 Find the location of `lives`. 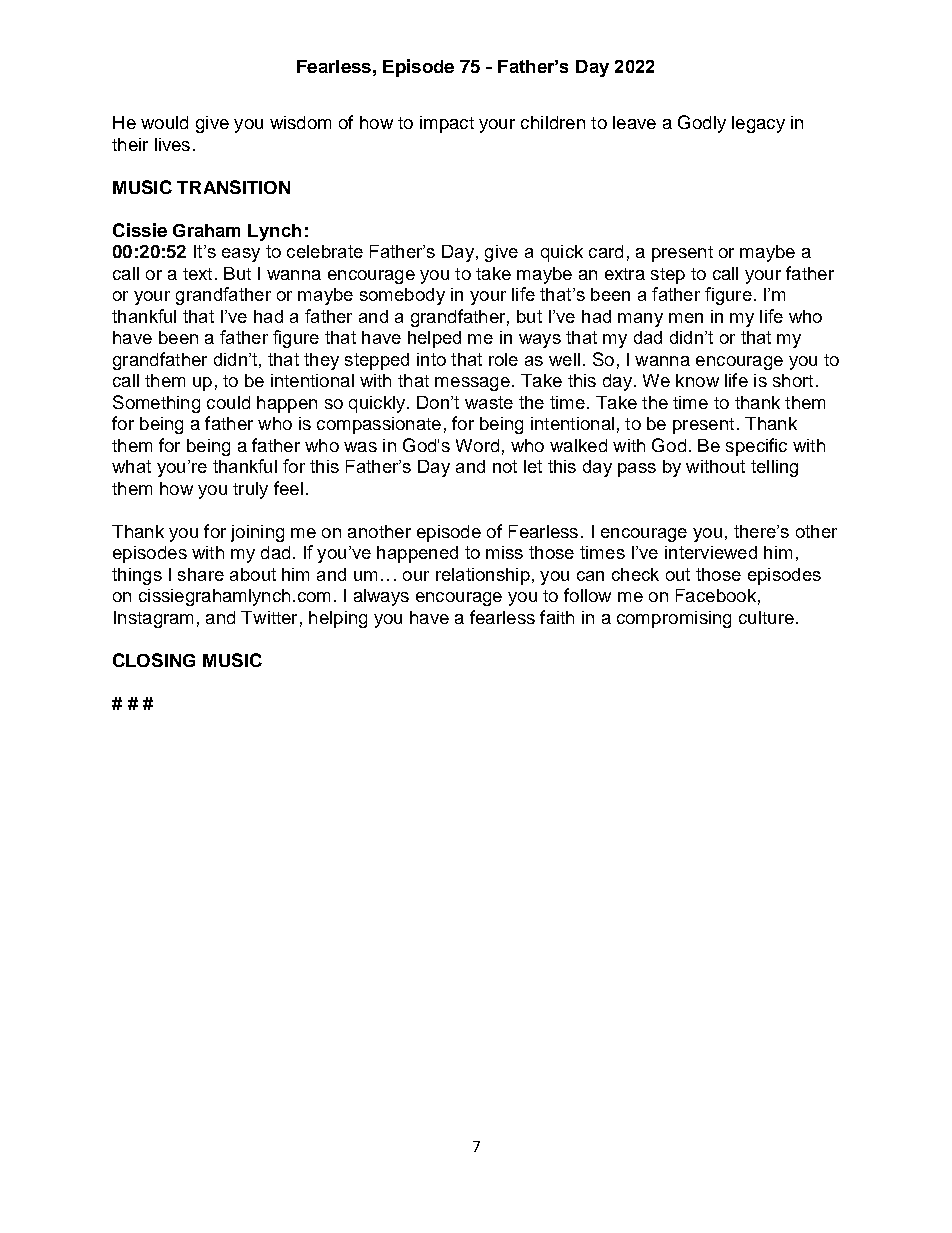

lives is located at coordinates (172, 144).
